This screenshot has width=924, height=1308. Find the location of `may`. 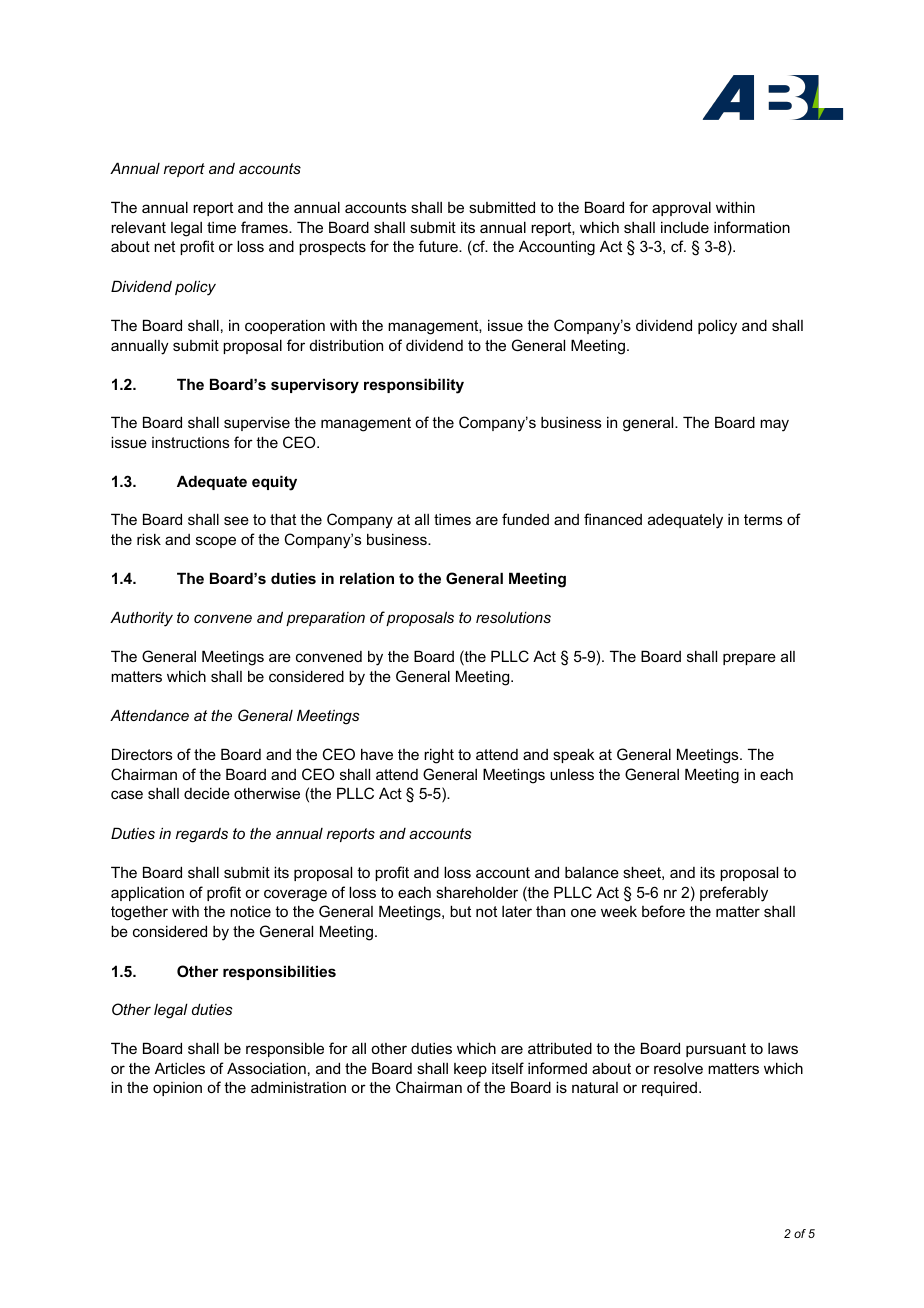

may is located at coordinates (774, 425).
